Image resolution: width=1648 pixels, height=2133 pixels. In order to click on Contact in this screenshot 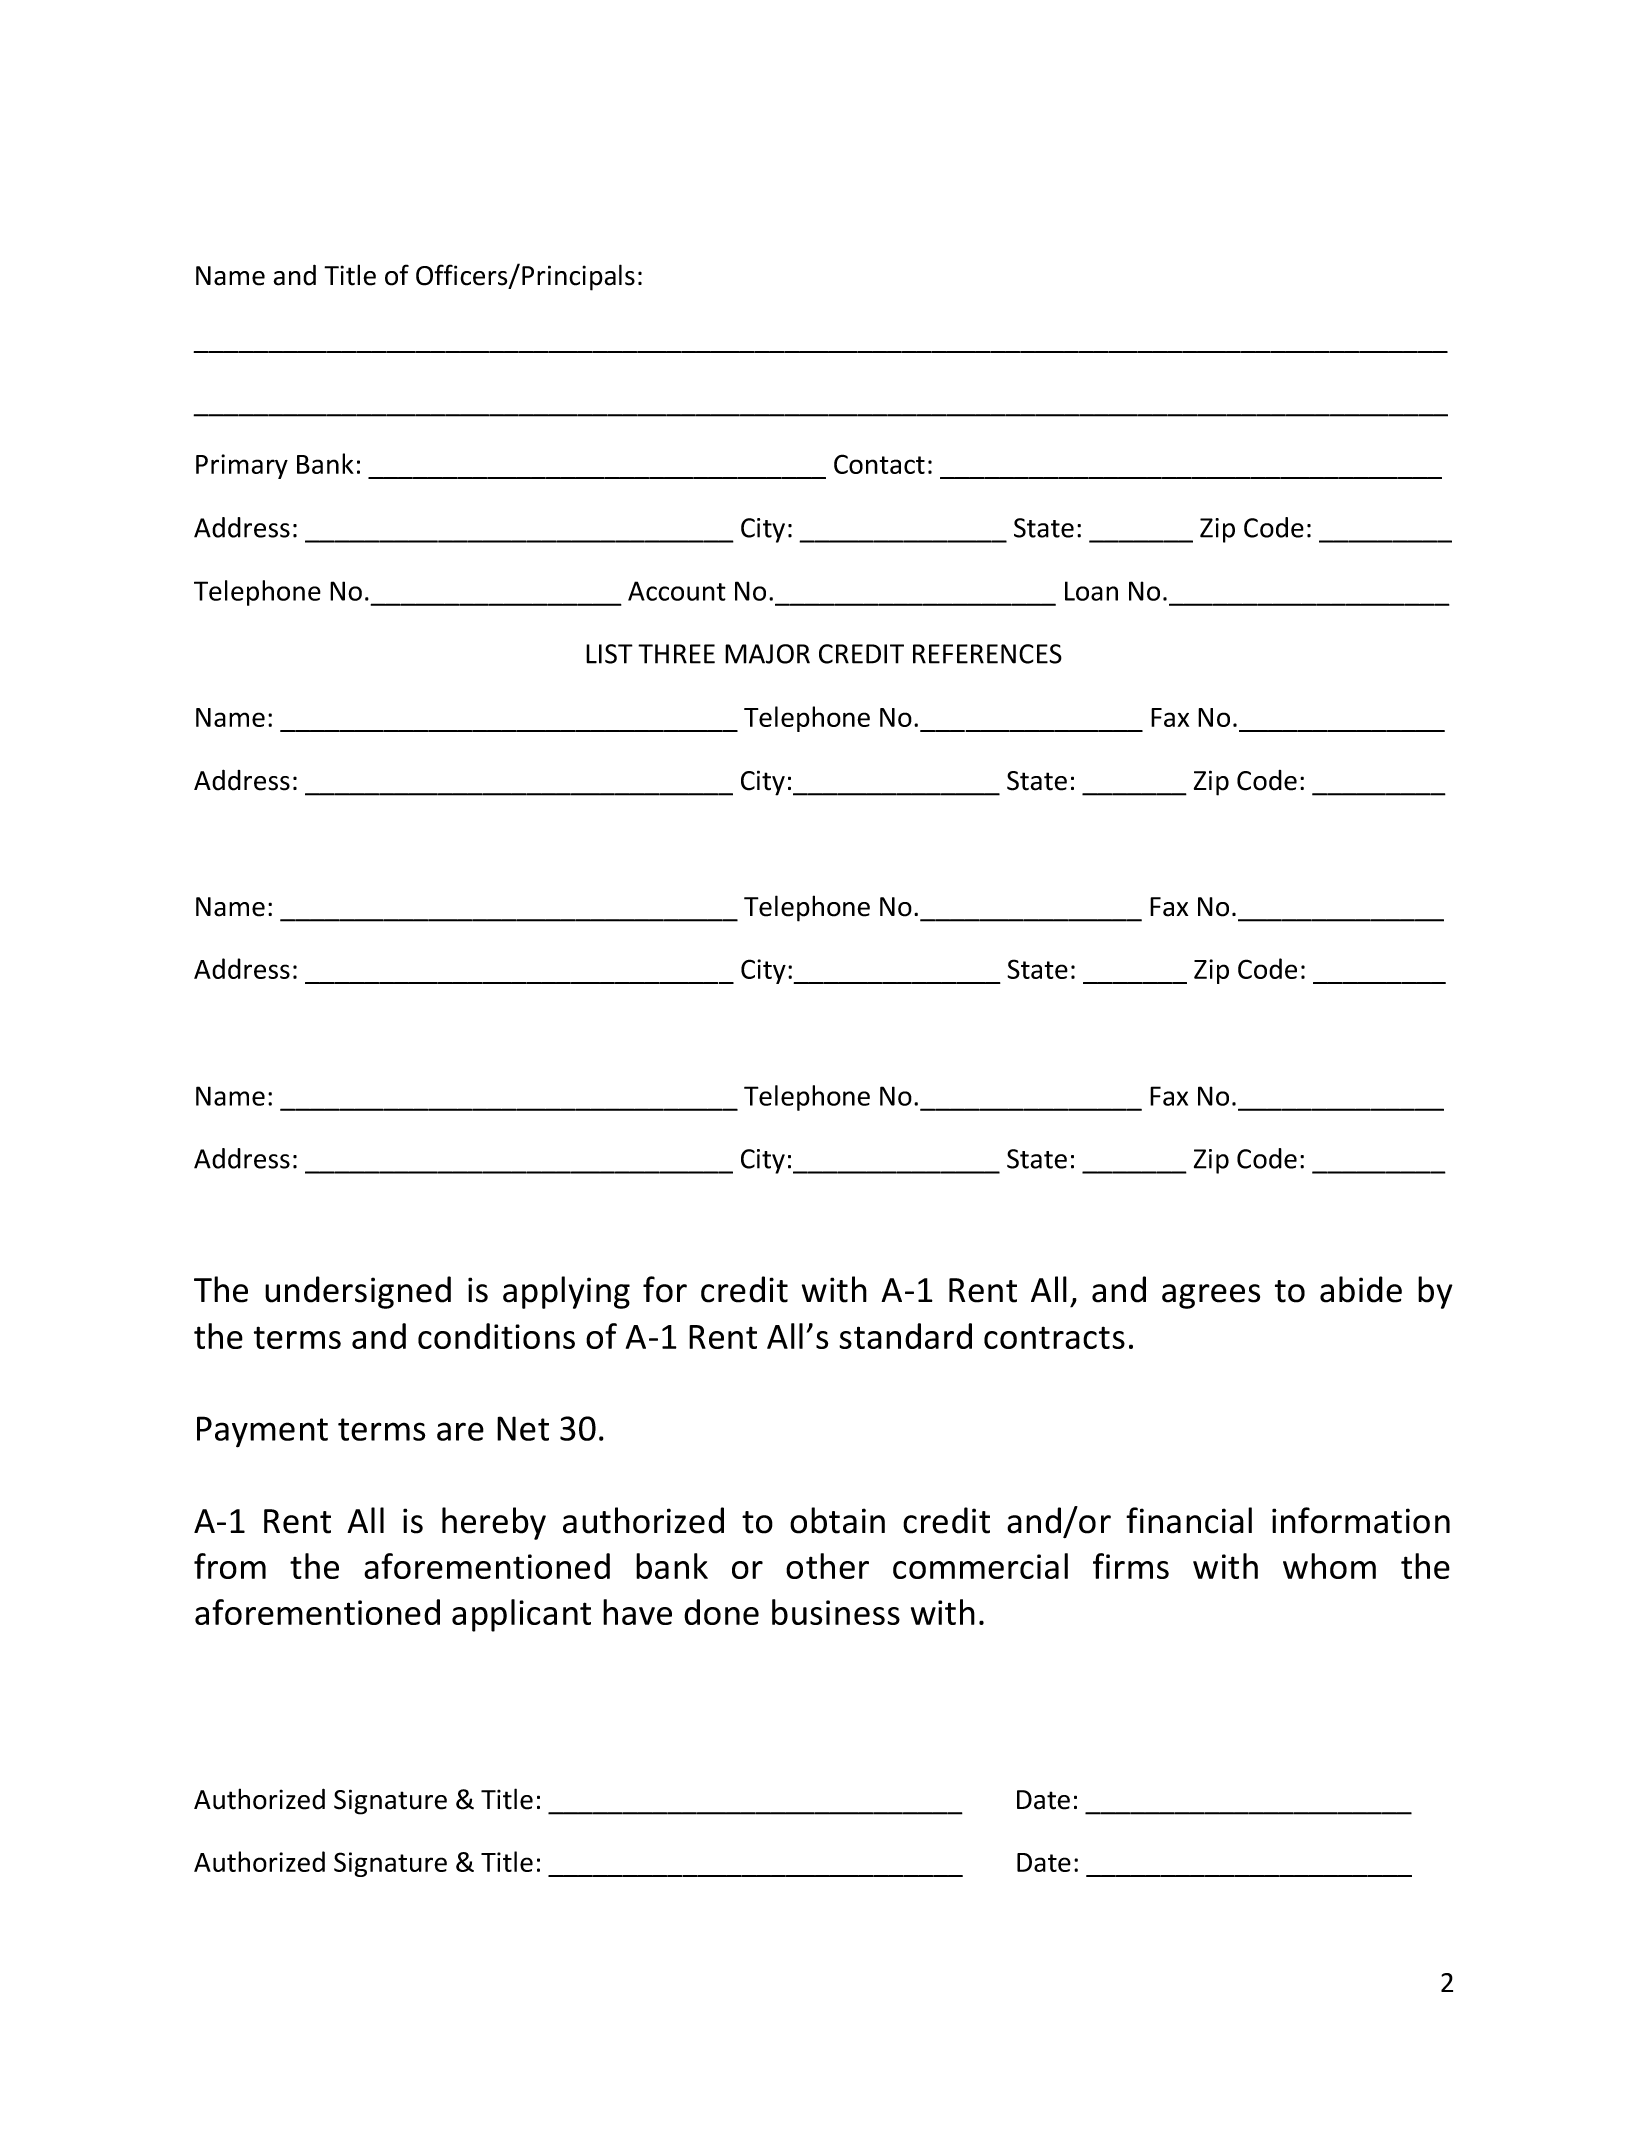, I will do `click(879, 464)`.
